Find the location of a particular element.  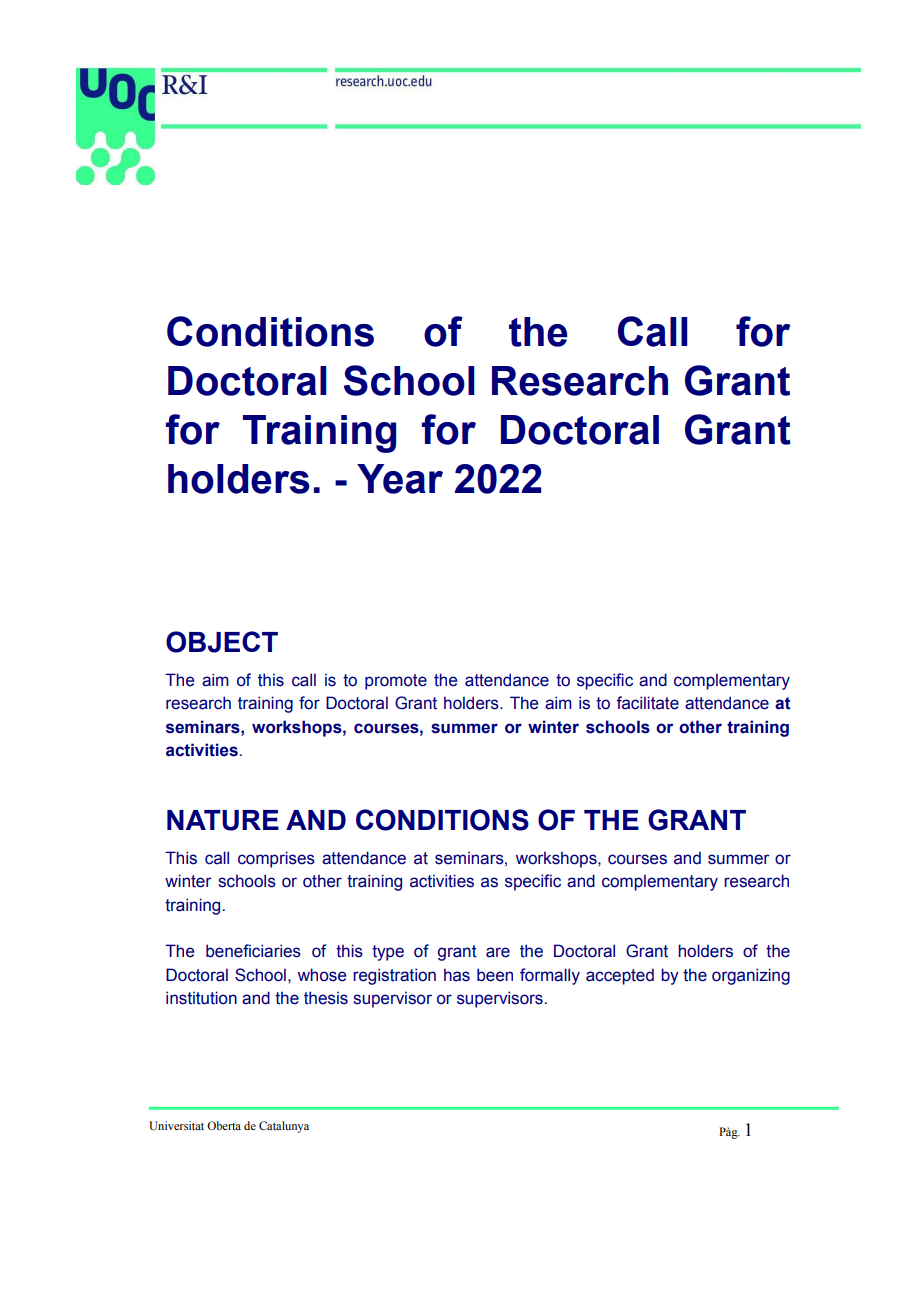

beneficiaries is located at coordinates (253, 951).
